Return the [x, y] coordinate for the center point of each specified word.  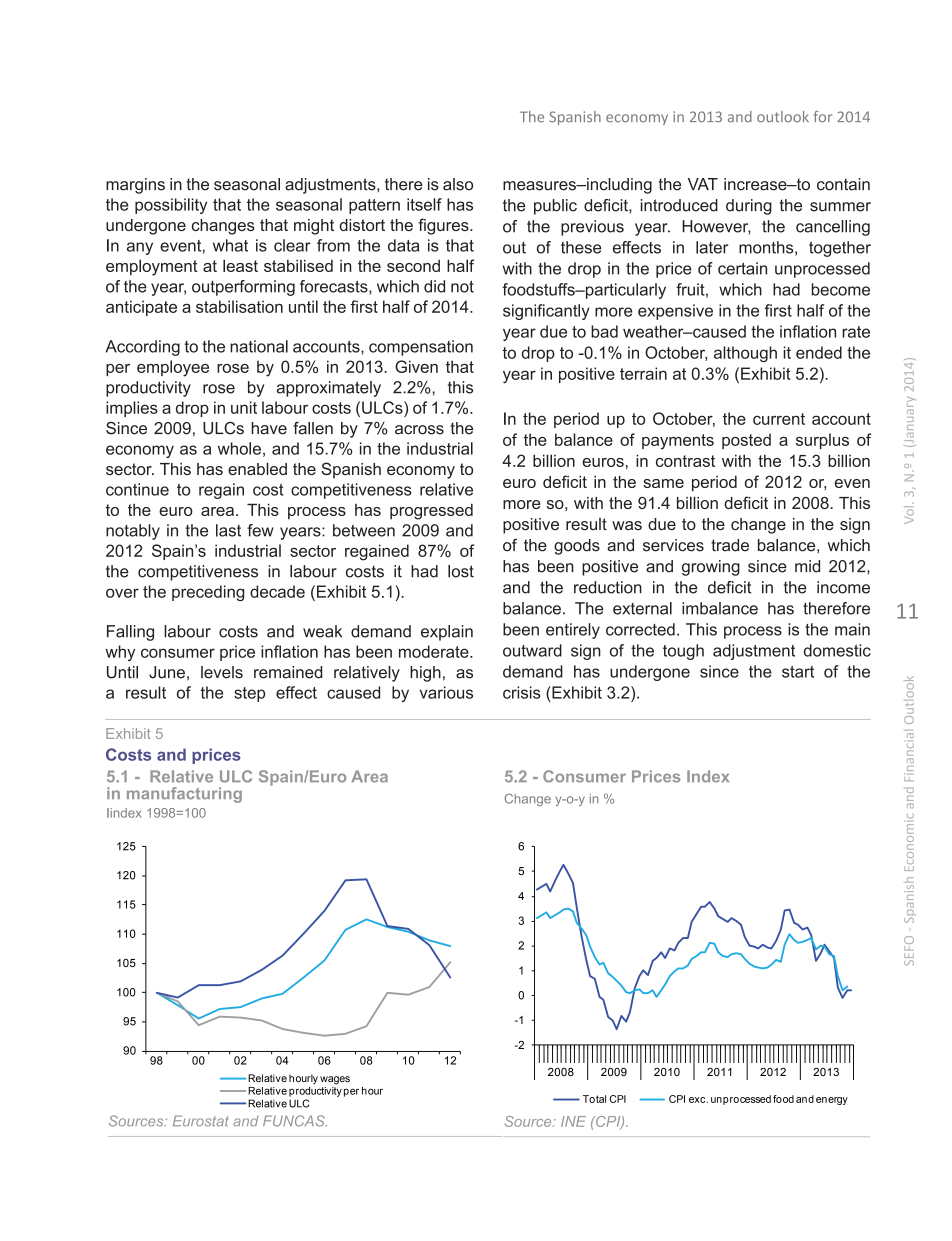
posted [746, 441]
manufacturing [184, 795]
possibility [171, 206]
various [446, 692]
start [798, 672]
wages [335, 1080]
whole [239, 448]
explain [447, 633]
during [749, 207]
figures [444, 226]
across [419, 430]
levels [222, 672]
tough [683, 652]
